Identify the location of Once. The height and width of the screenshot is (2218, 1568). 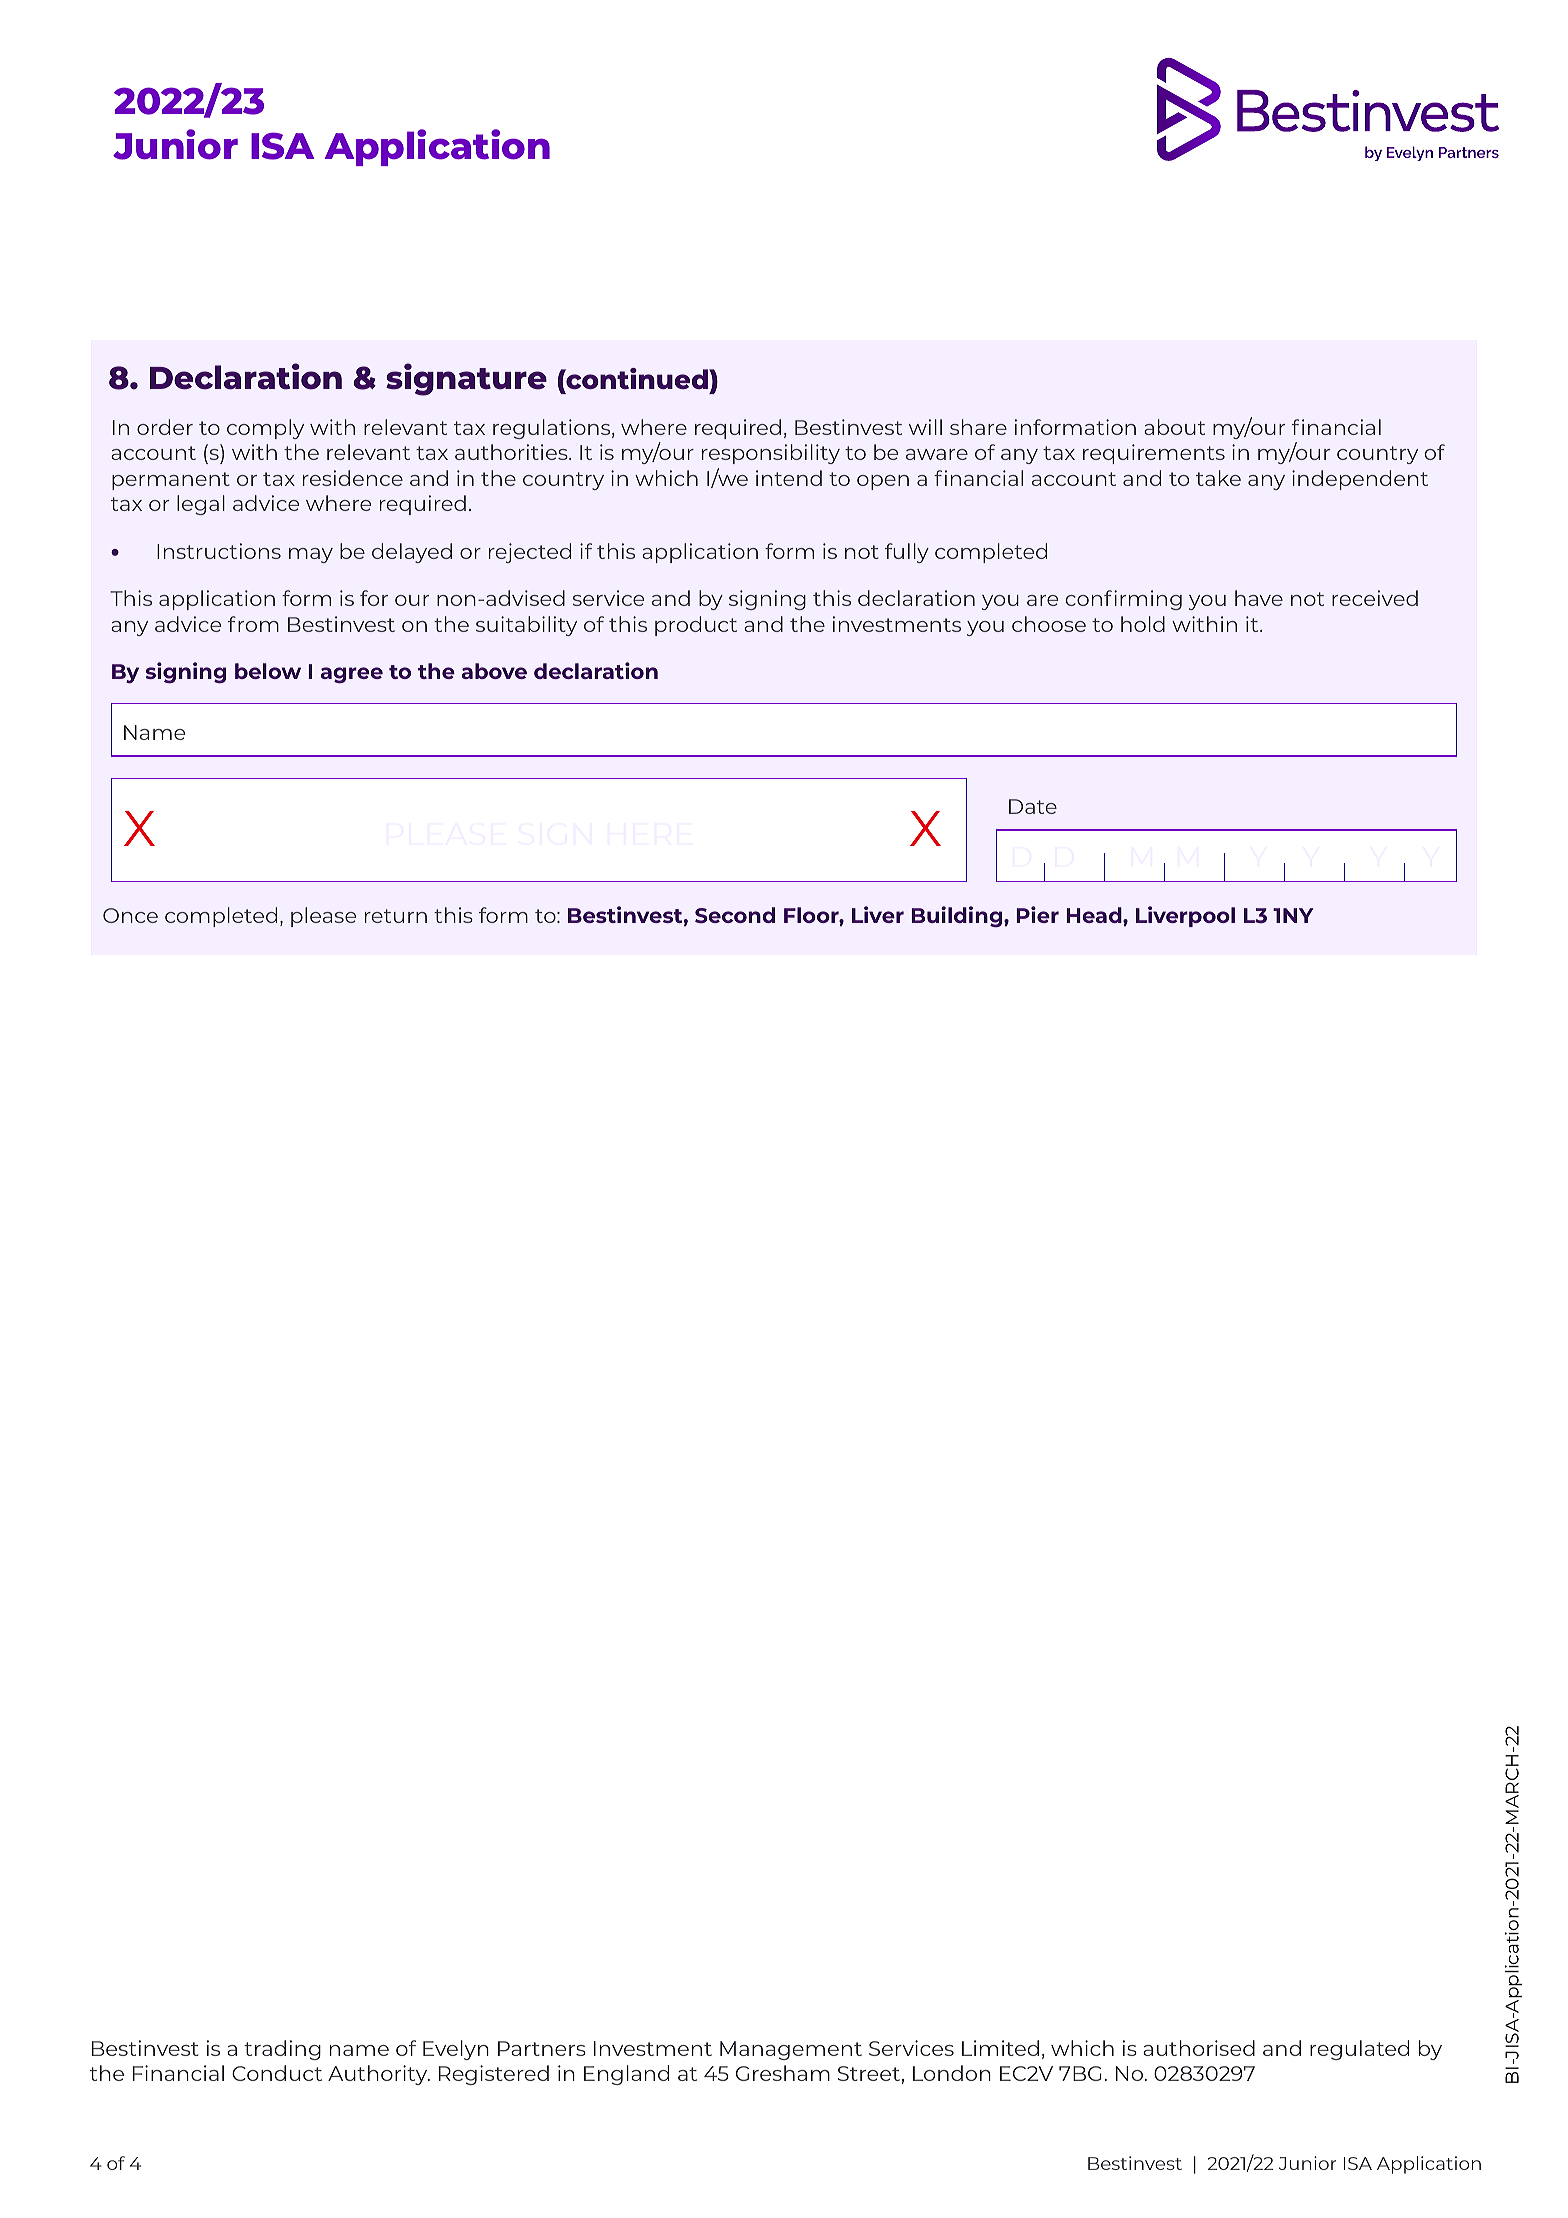
(130, 915).
